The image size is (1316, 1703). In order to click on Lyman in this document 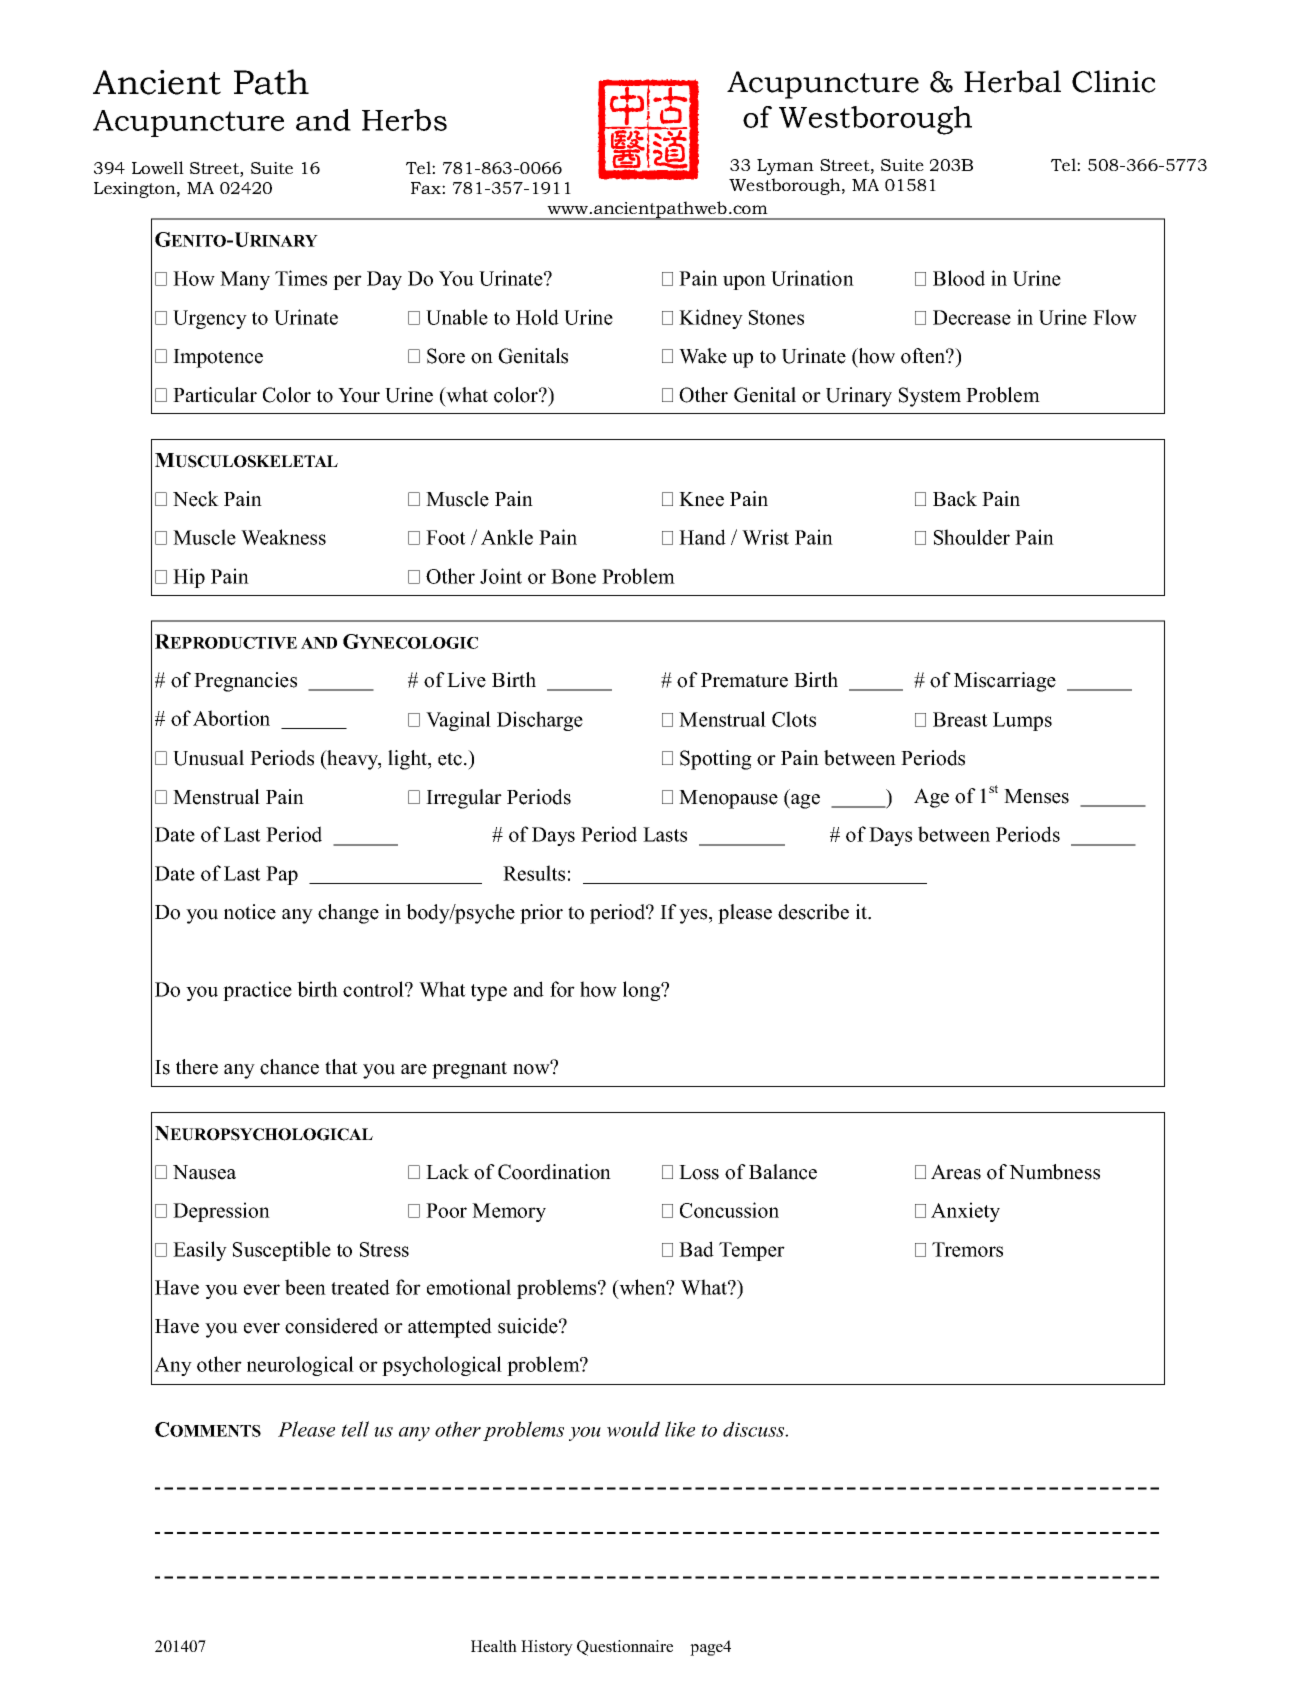, I will do `click(785, 167)`.
